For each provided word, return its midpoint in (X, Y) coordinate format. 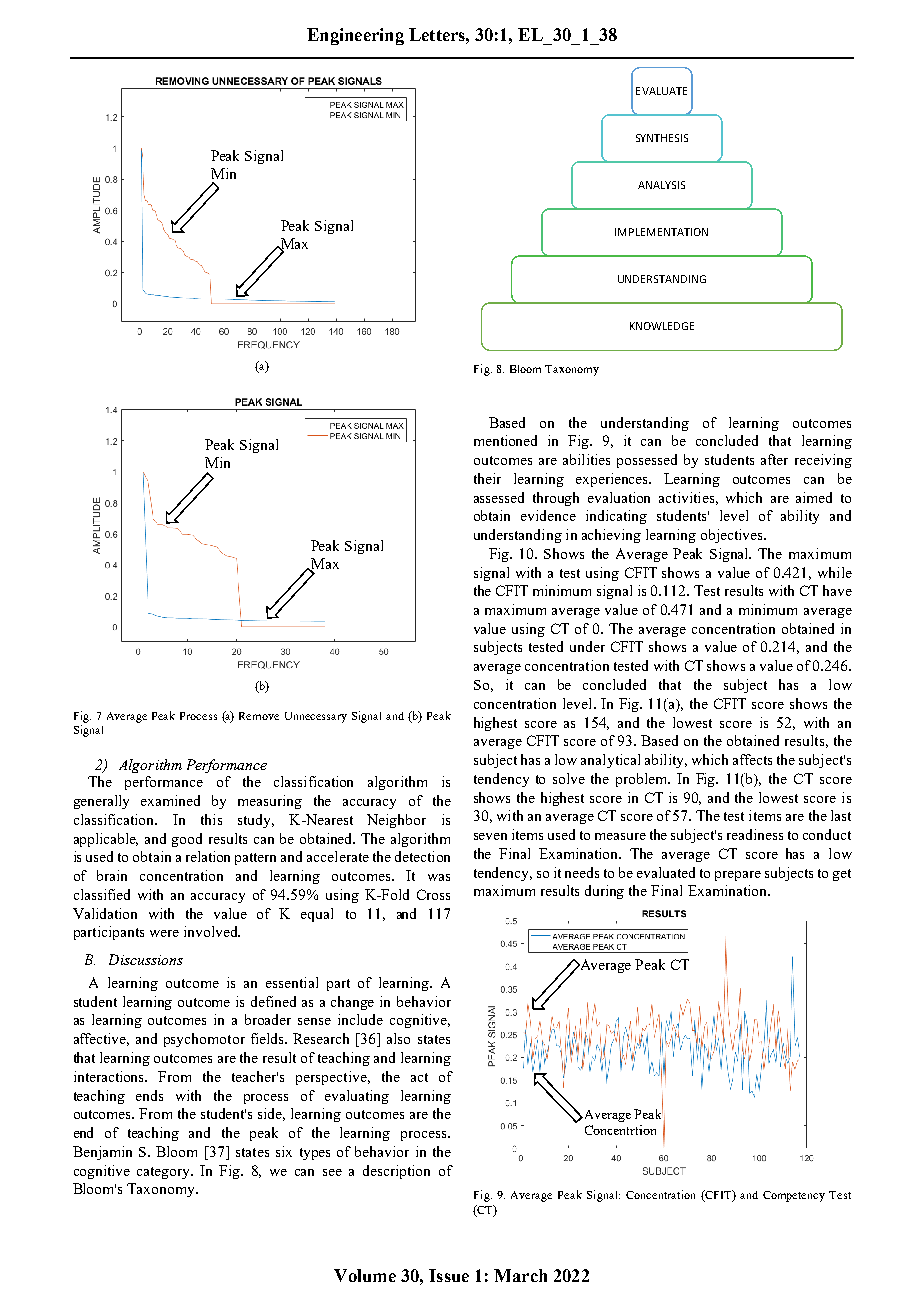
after (774, 459)
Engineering (355, 36)
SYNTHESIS (662, 138)
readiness (755, 834)
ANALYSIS (661, 185)
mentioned (505, 440)
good (187, 840)
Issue (449, 1275)
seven (490, 836)
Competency (794, 1196)
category (165, 1173)
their (487, 478)
